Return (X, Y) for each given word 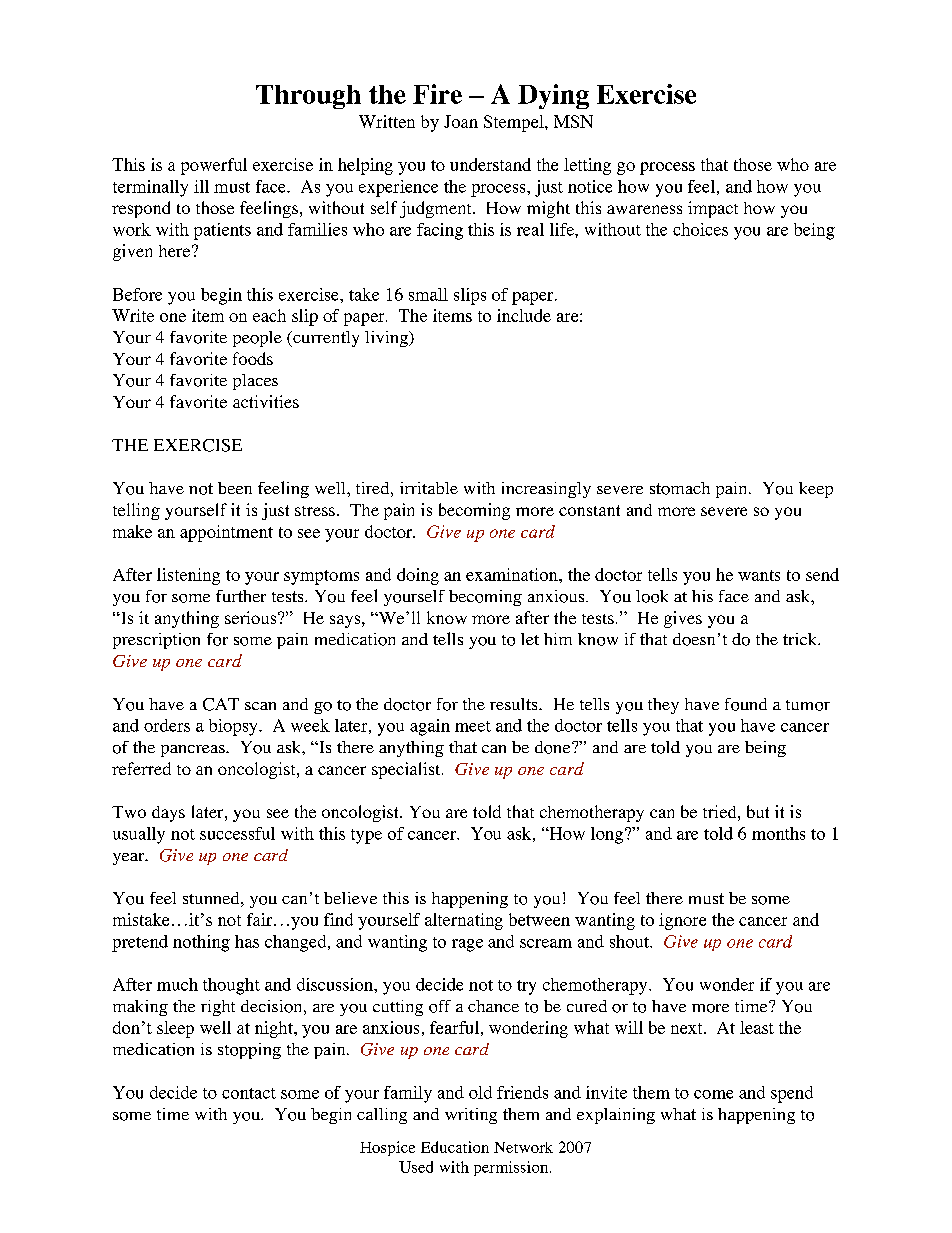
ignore (682, 921)
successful (237, 833)
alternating (464, 921)
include (524, 315)
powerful (214, 166)
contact (249, 1093)
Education (455, 1147)
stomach (680, 488)
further (241, 596)
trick (801, 639)
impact (713, 209)
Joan (461, 121)
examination (513, 574)
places (255, 382)
